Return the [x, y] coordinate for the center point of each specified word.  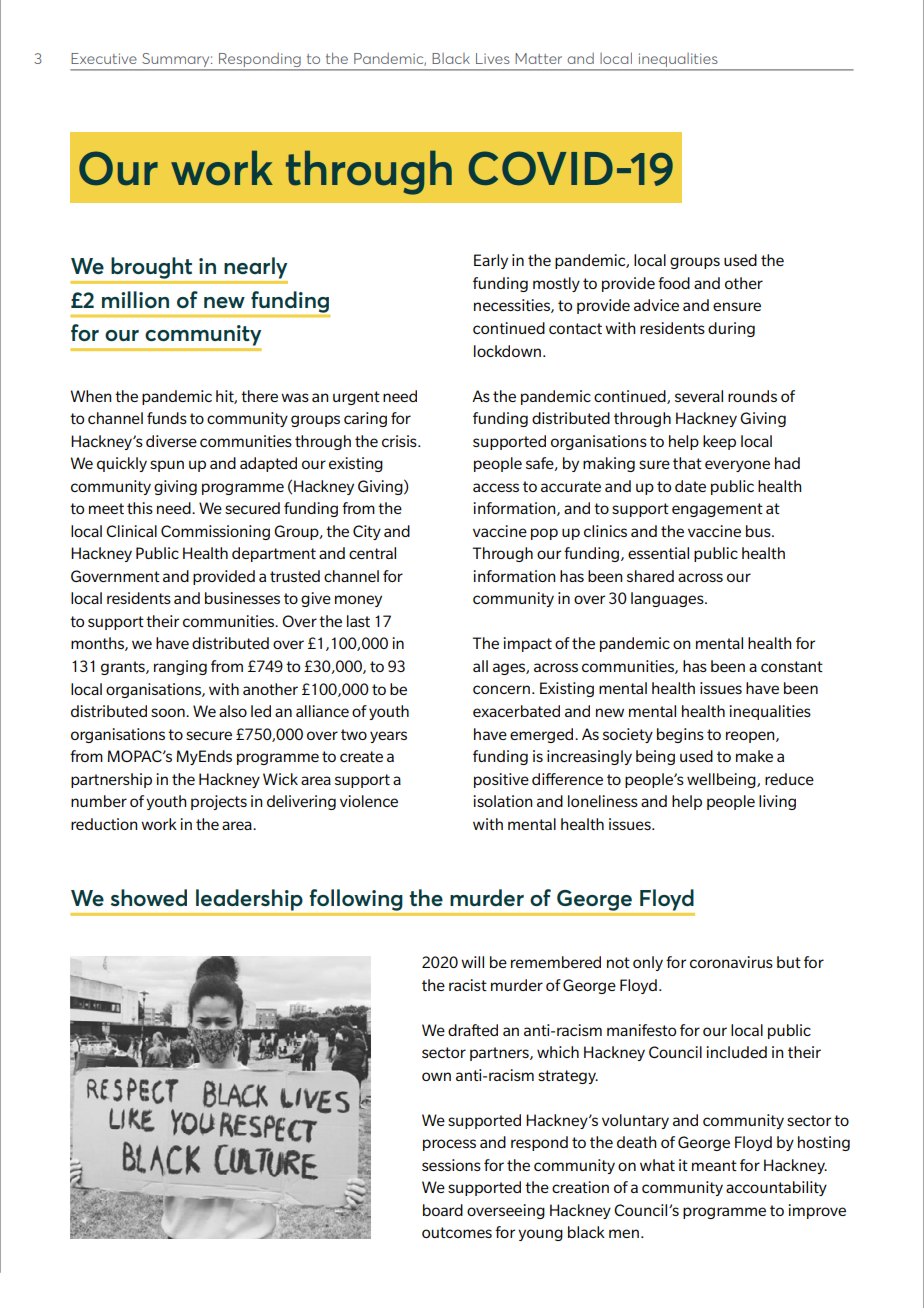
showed [149, 897]
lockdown [507, 351]
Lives [493, 58]
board [443, 1210]
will [472, 962]
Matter [538, 58]
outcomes [457, 1232]
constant [792, 666]
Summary [177, 60]
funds [167, 418]
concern [501, 689]
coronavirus [731, 962]
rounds [752, 396]
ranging [180, 667]
